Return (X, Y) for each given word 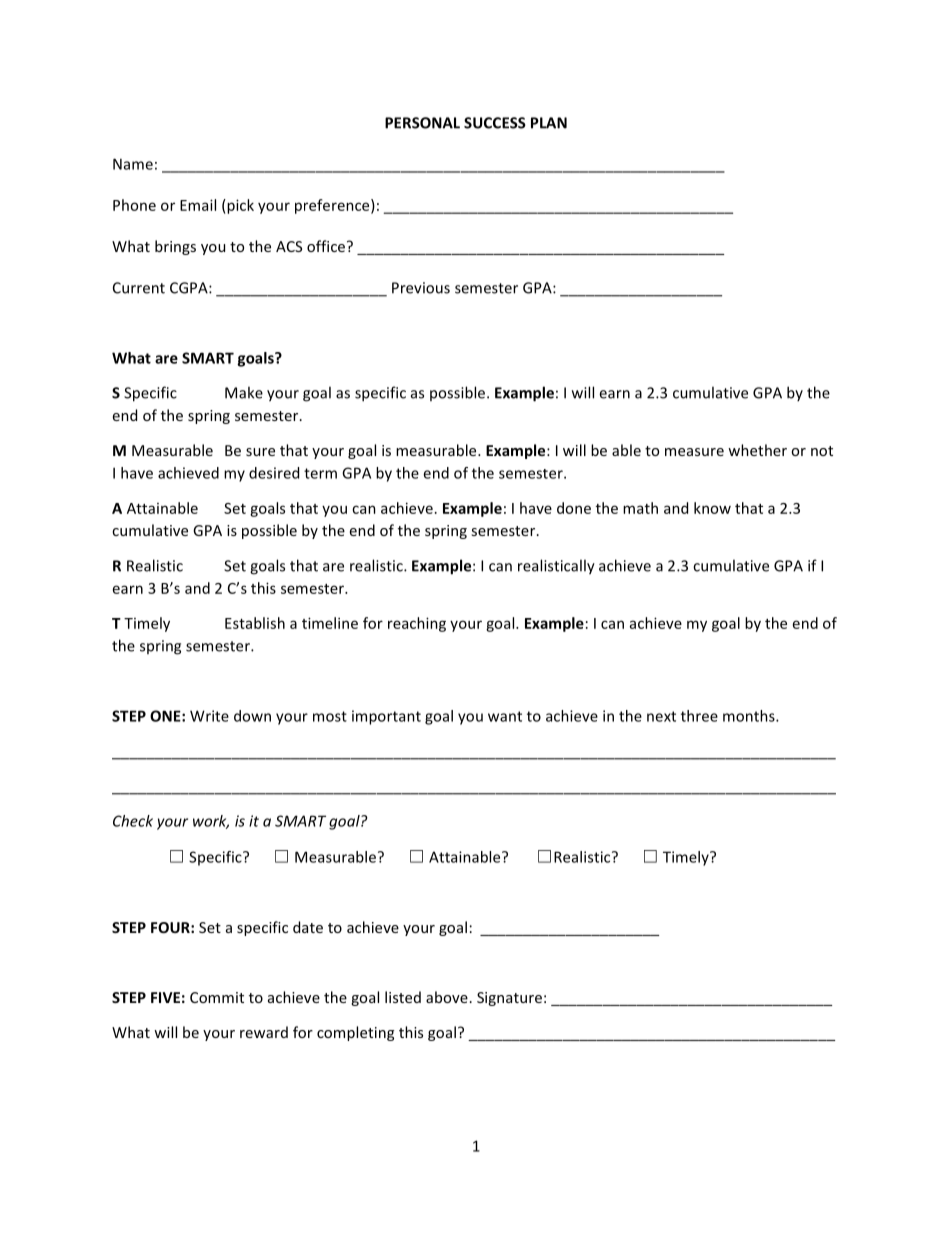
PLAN (549, 123)
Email (198, 205)
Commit (217, 997)
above (447, 997)
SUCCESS (495, 123)
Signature (509, 999)
